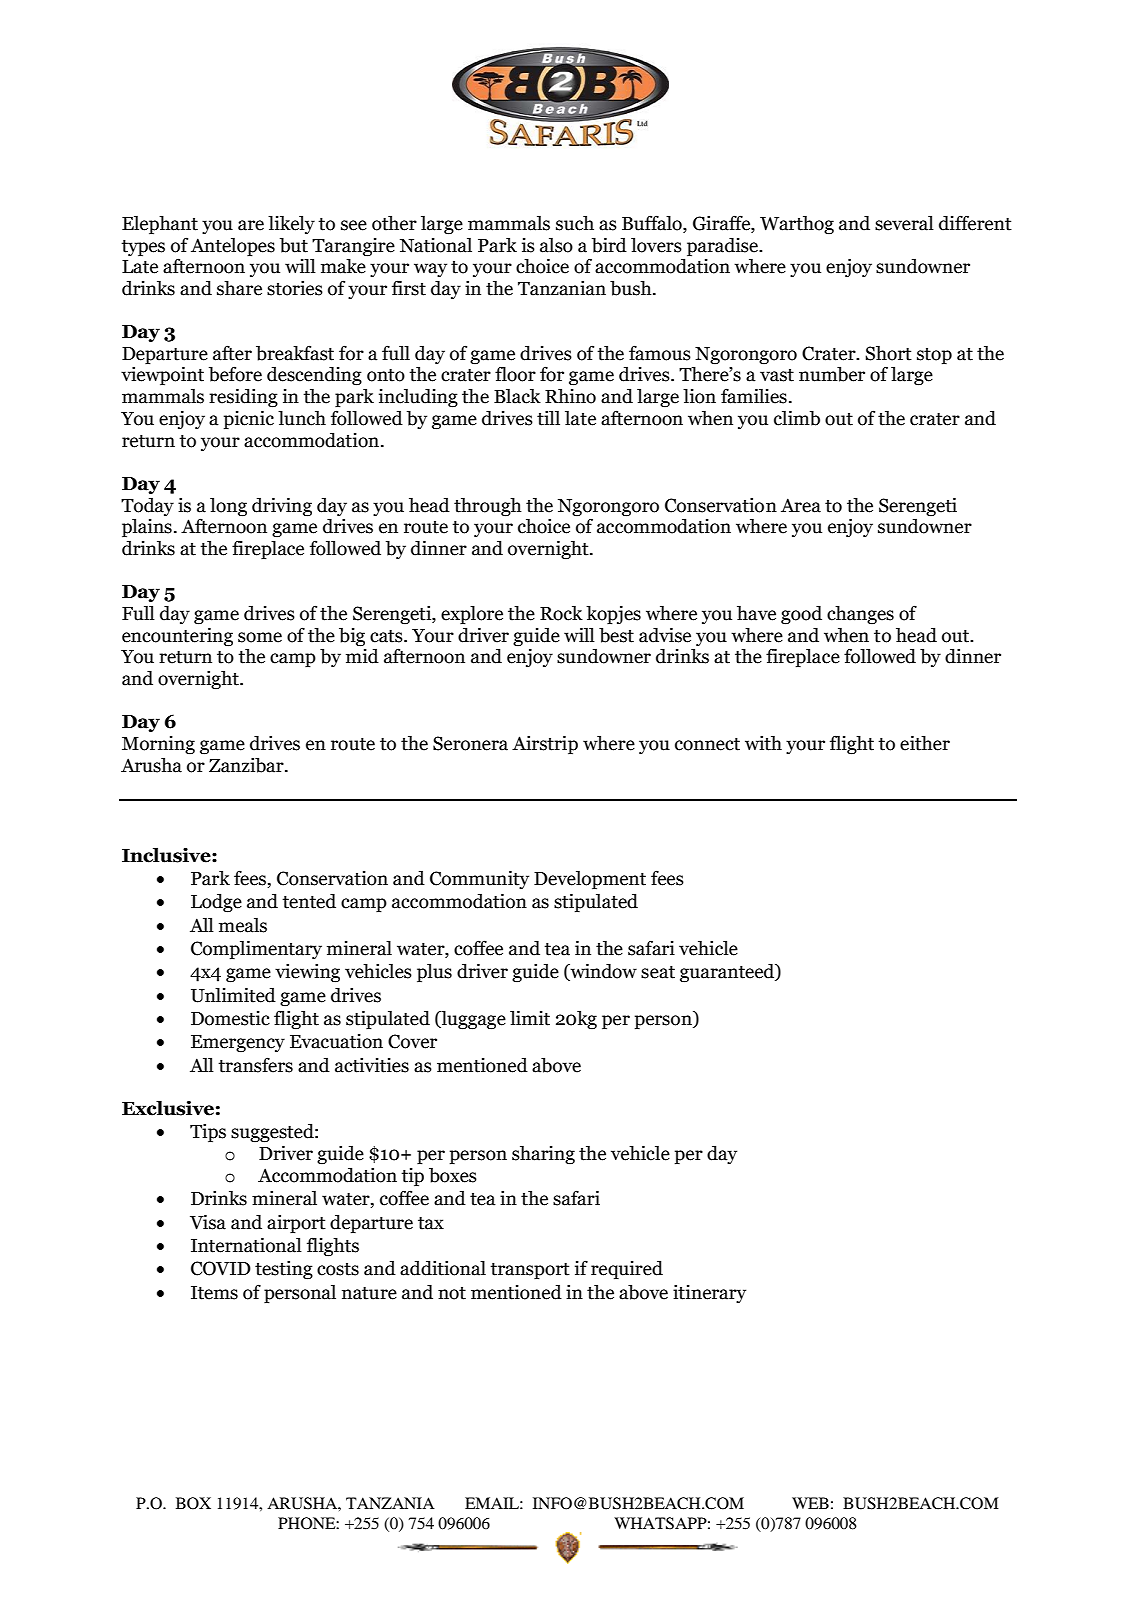  Describe the element at coordinates (925, 743) in the screenshot. I see `either` at that location.
